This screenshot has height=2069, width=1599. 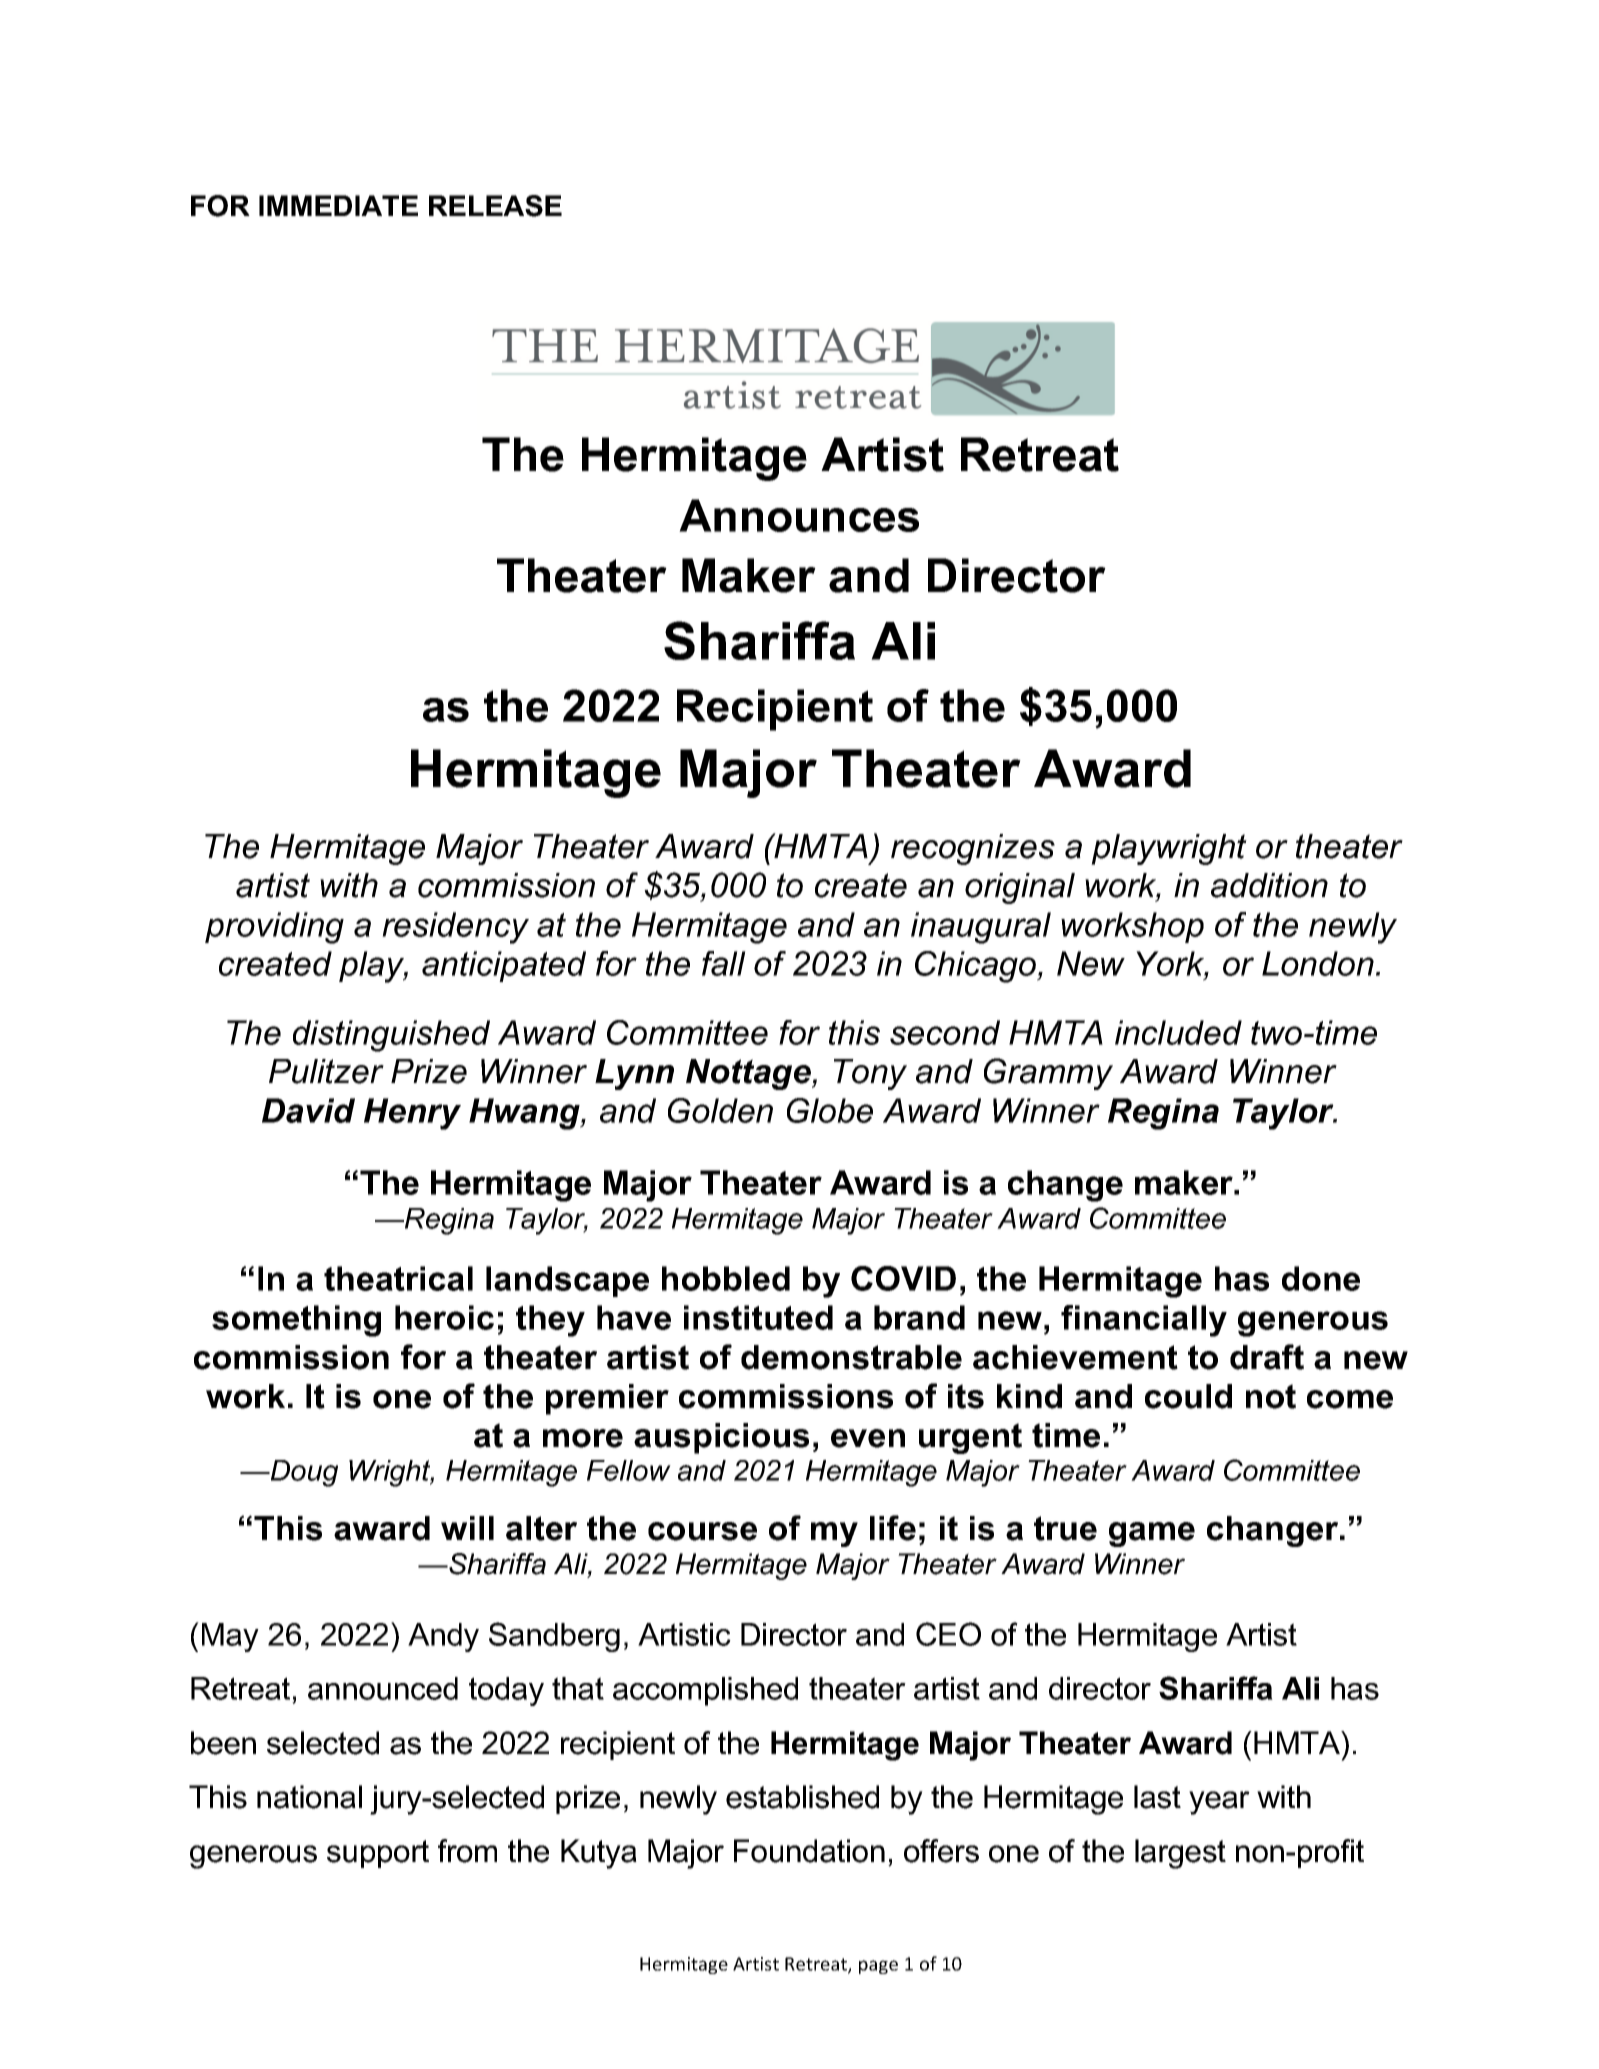 What do you see at coordinates (830, 1110) in the screenshot?
I see `Globe` at bounding box center [830, 1110].
